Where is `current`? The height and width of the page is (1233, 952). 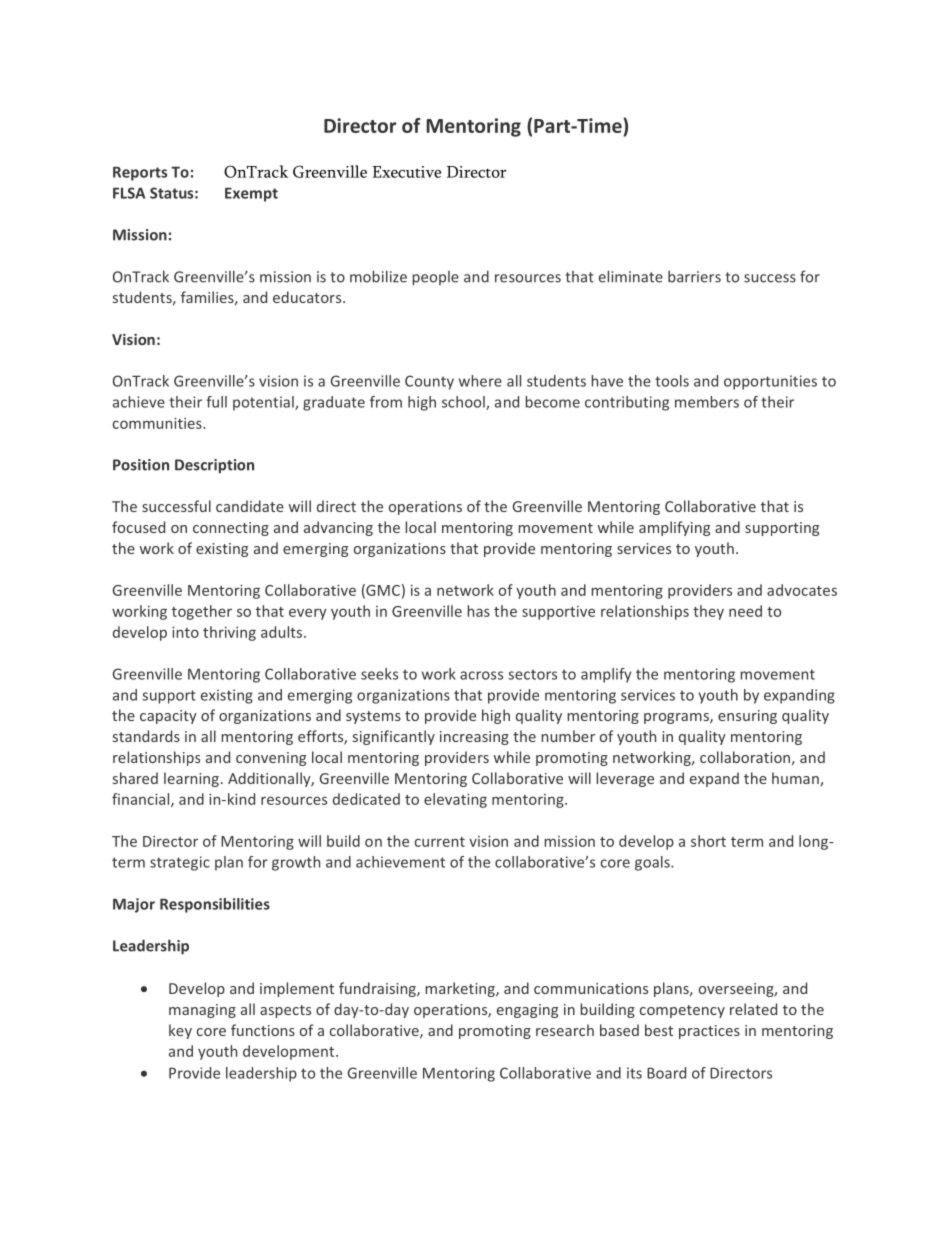
current is located at coordinates (440, 842).
